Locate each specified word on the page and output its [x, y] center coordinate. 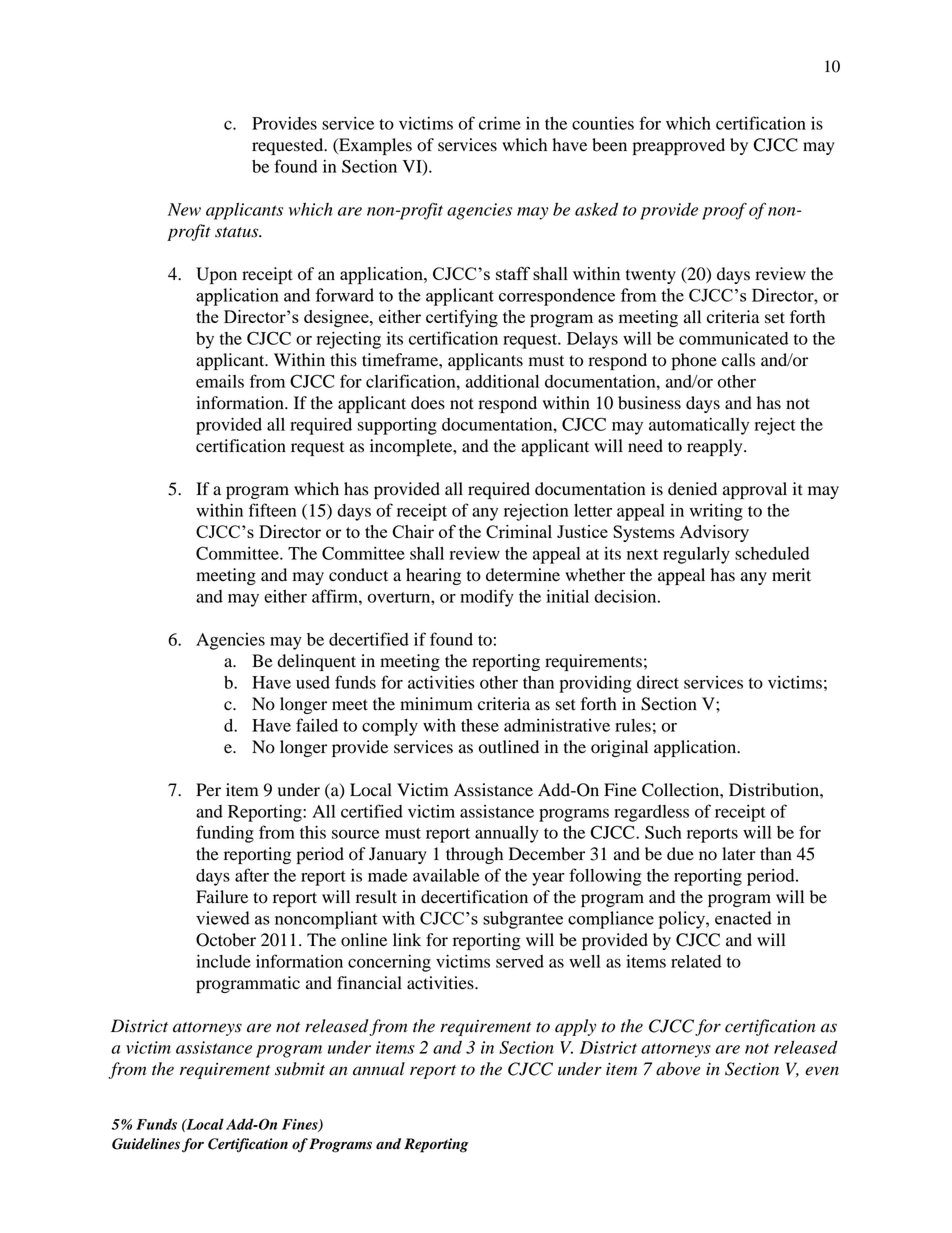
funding [225, 834]
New [184, 209]
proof [724, 211]
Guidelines [146, 1144]
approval [755, 490]
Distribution [775, 790]
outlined [509, 747]
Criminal [519, 531]
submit [300, 1069]
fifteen [272, 510]
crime [500, 123]
